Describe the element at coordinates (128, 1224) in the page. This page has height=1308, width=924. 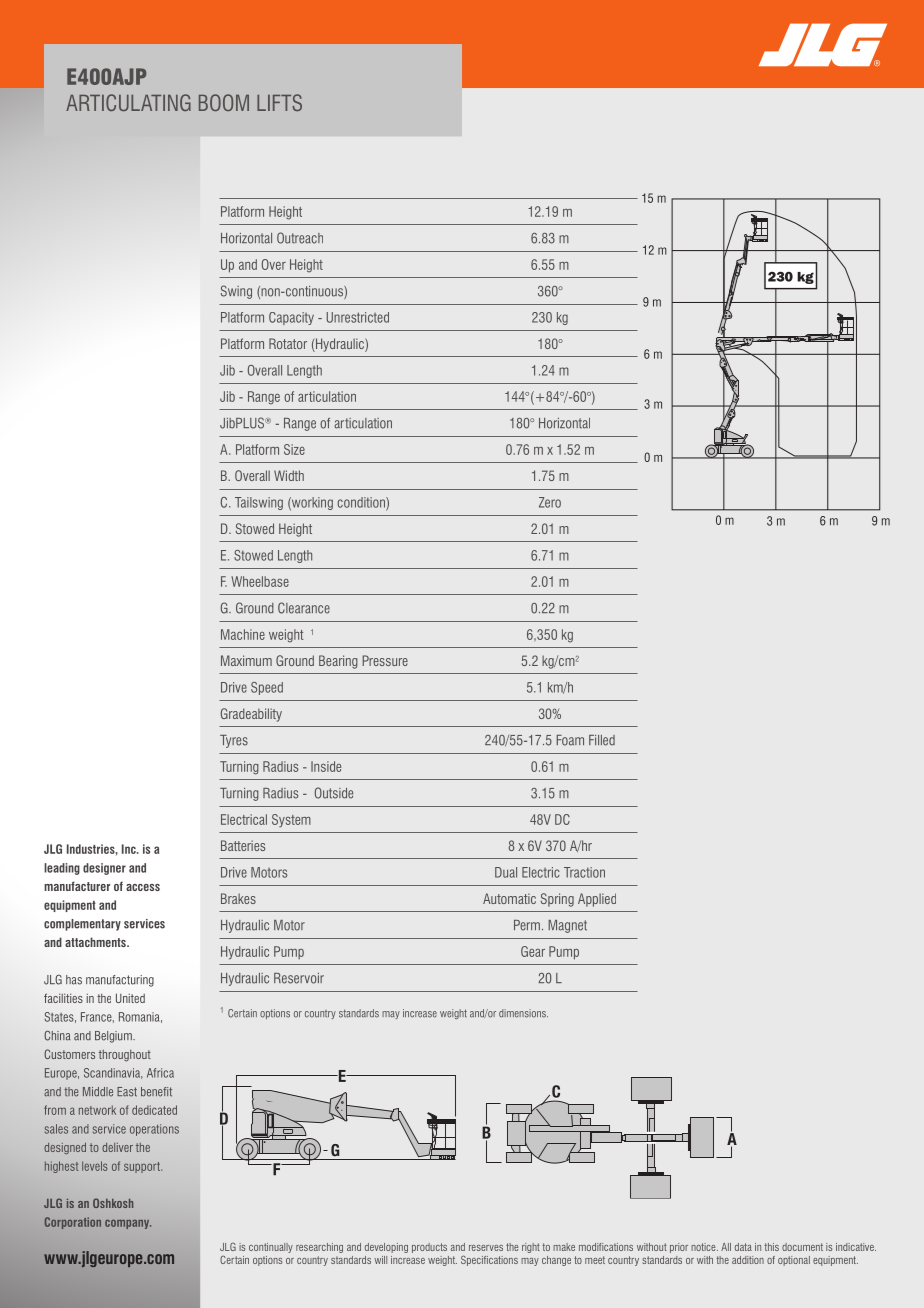
I see `company` at that location.
